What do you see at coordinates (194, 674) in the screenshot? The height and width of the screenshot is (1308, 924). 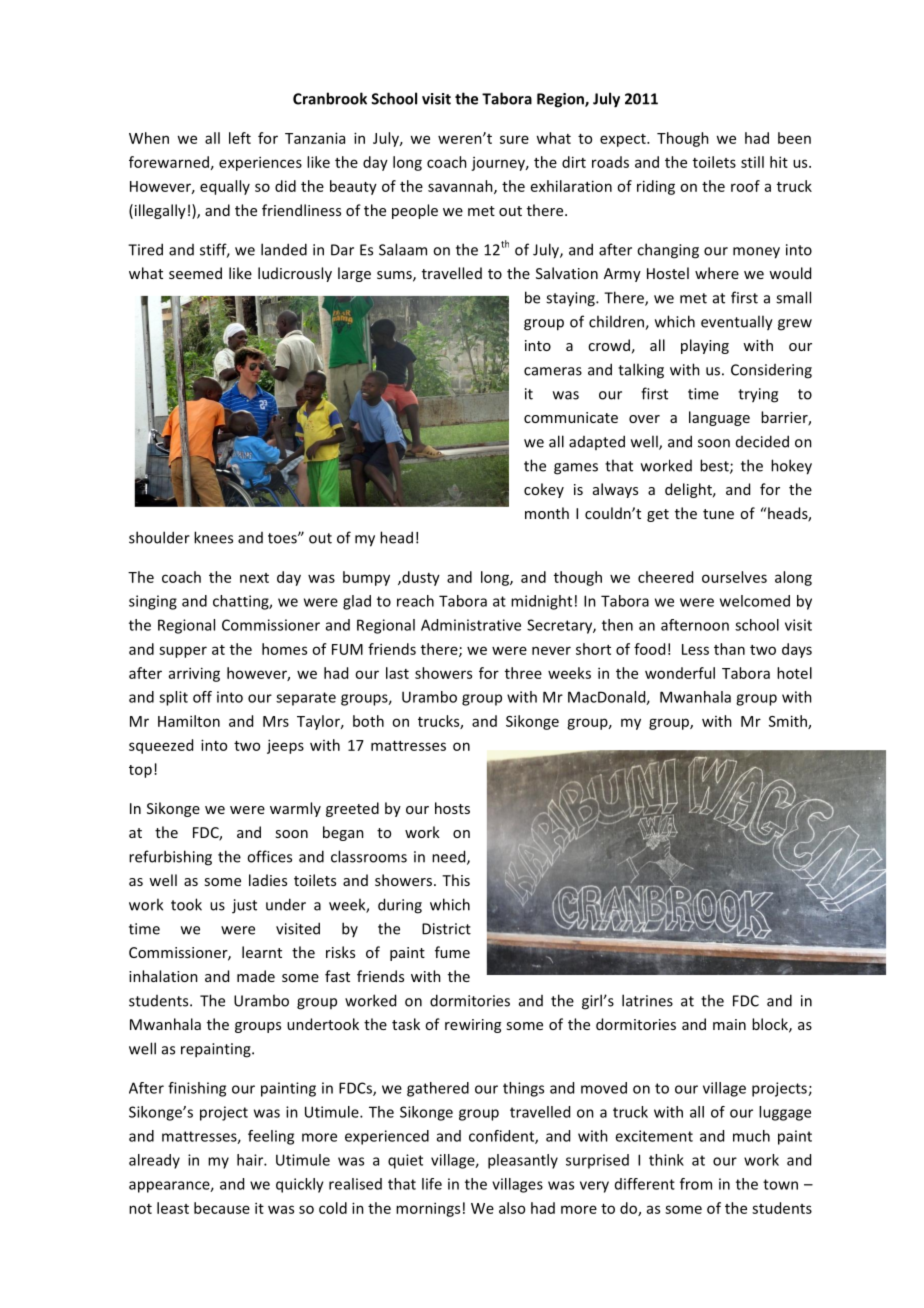 I see `arriving` at bounding box center [194, 674].
